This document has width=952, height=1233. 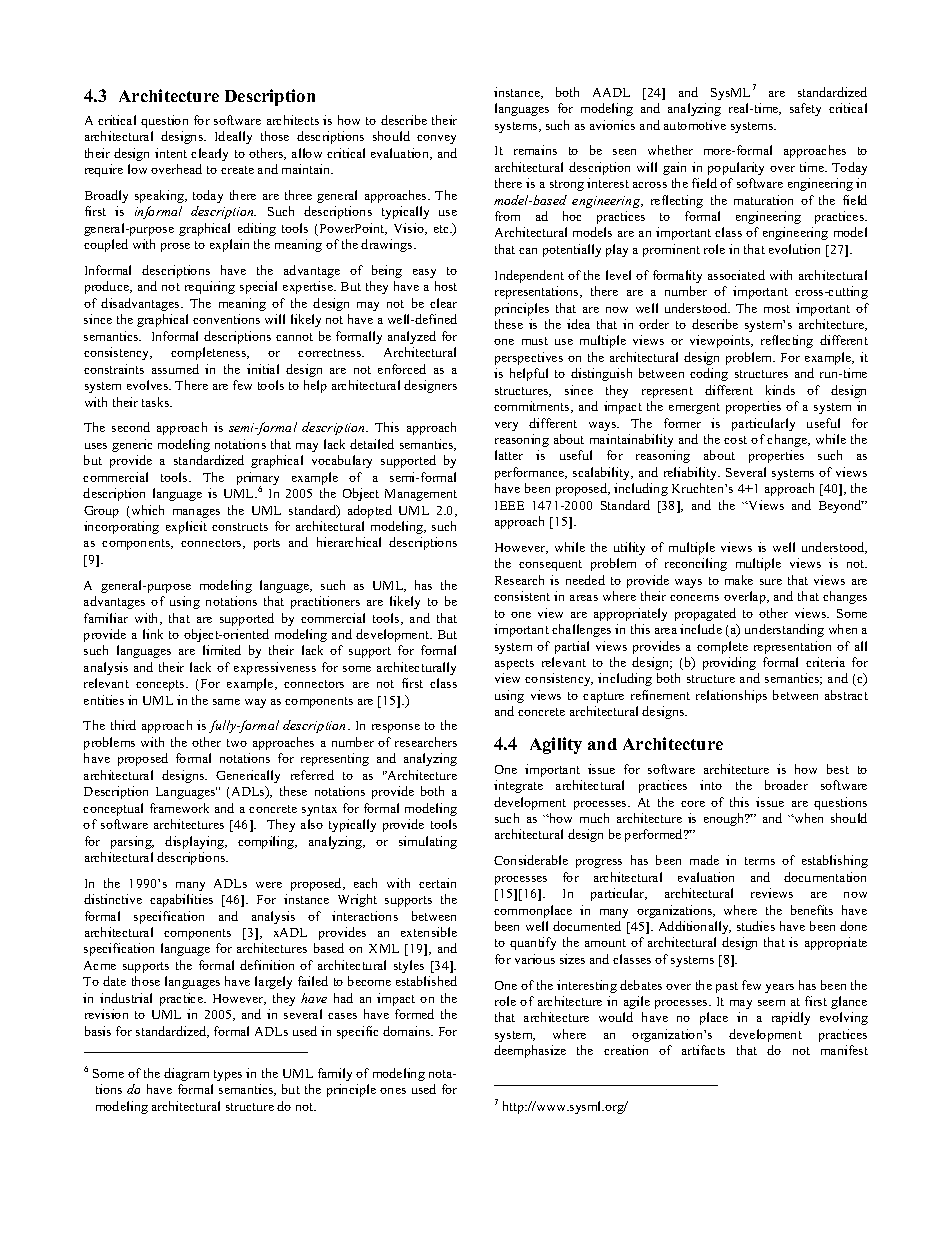 What do you see at coordinates (436, 139) in the document?
I see `convey` at bounding box center [436, 139].
